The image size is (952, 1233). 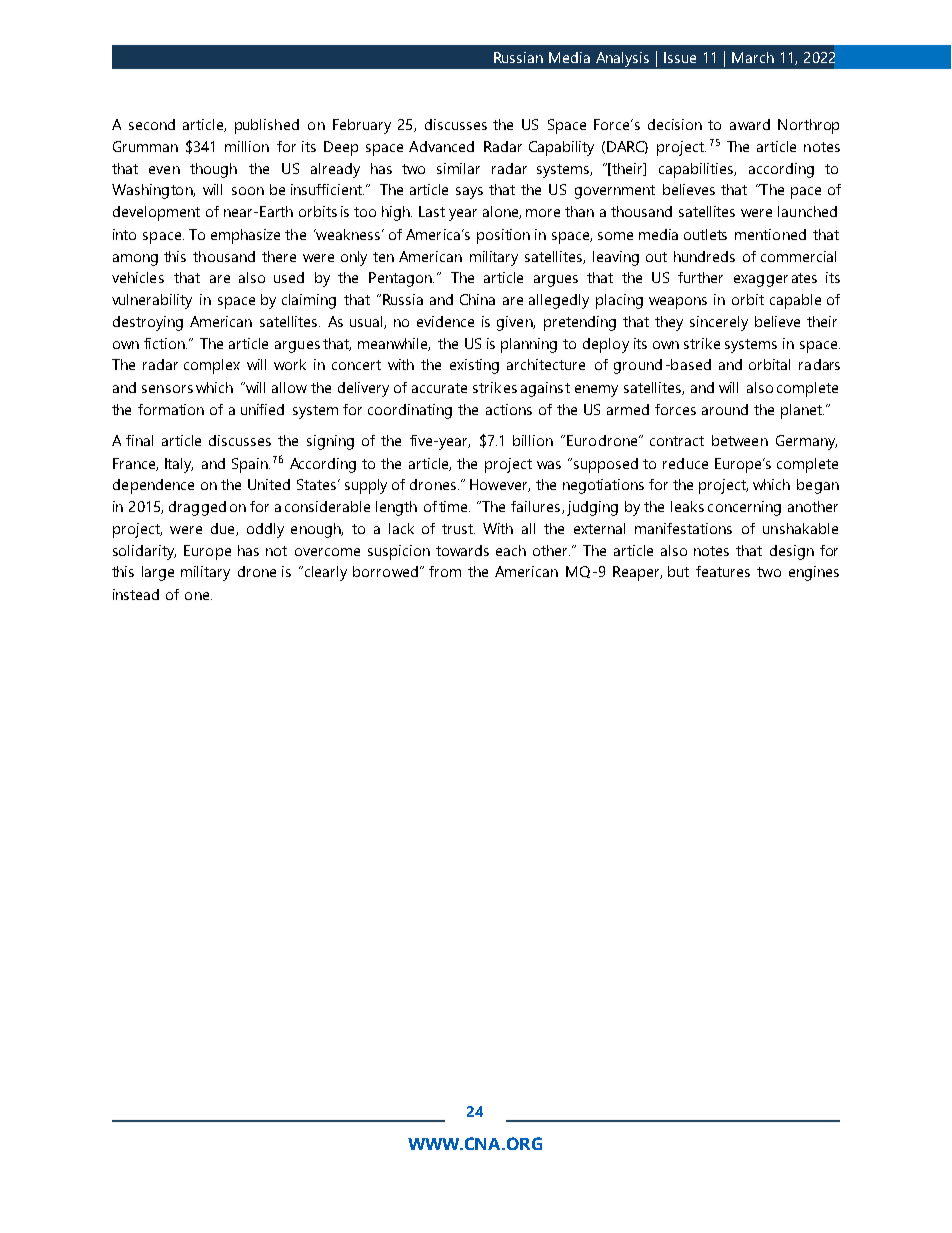 What do you see at coordinates (503, 236) in the screenshot?
I see `position` at bounding box center [503, 236].
